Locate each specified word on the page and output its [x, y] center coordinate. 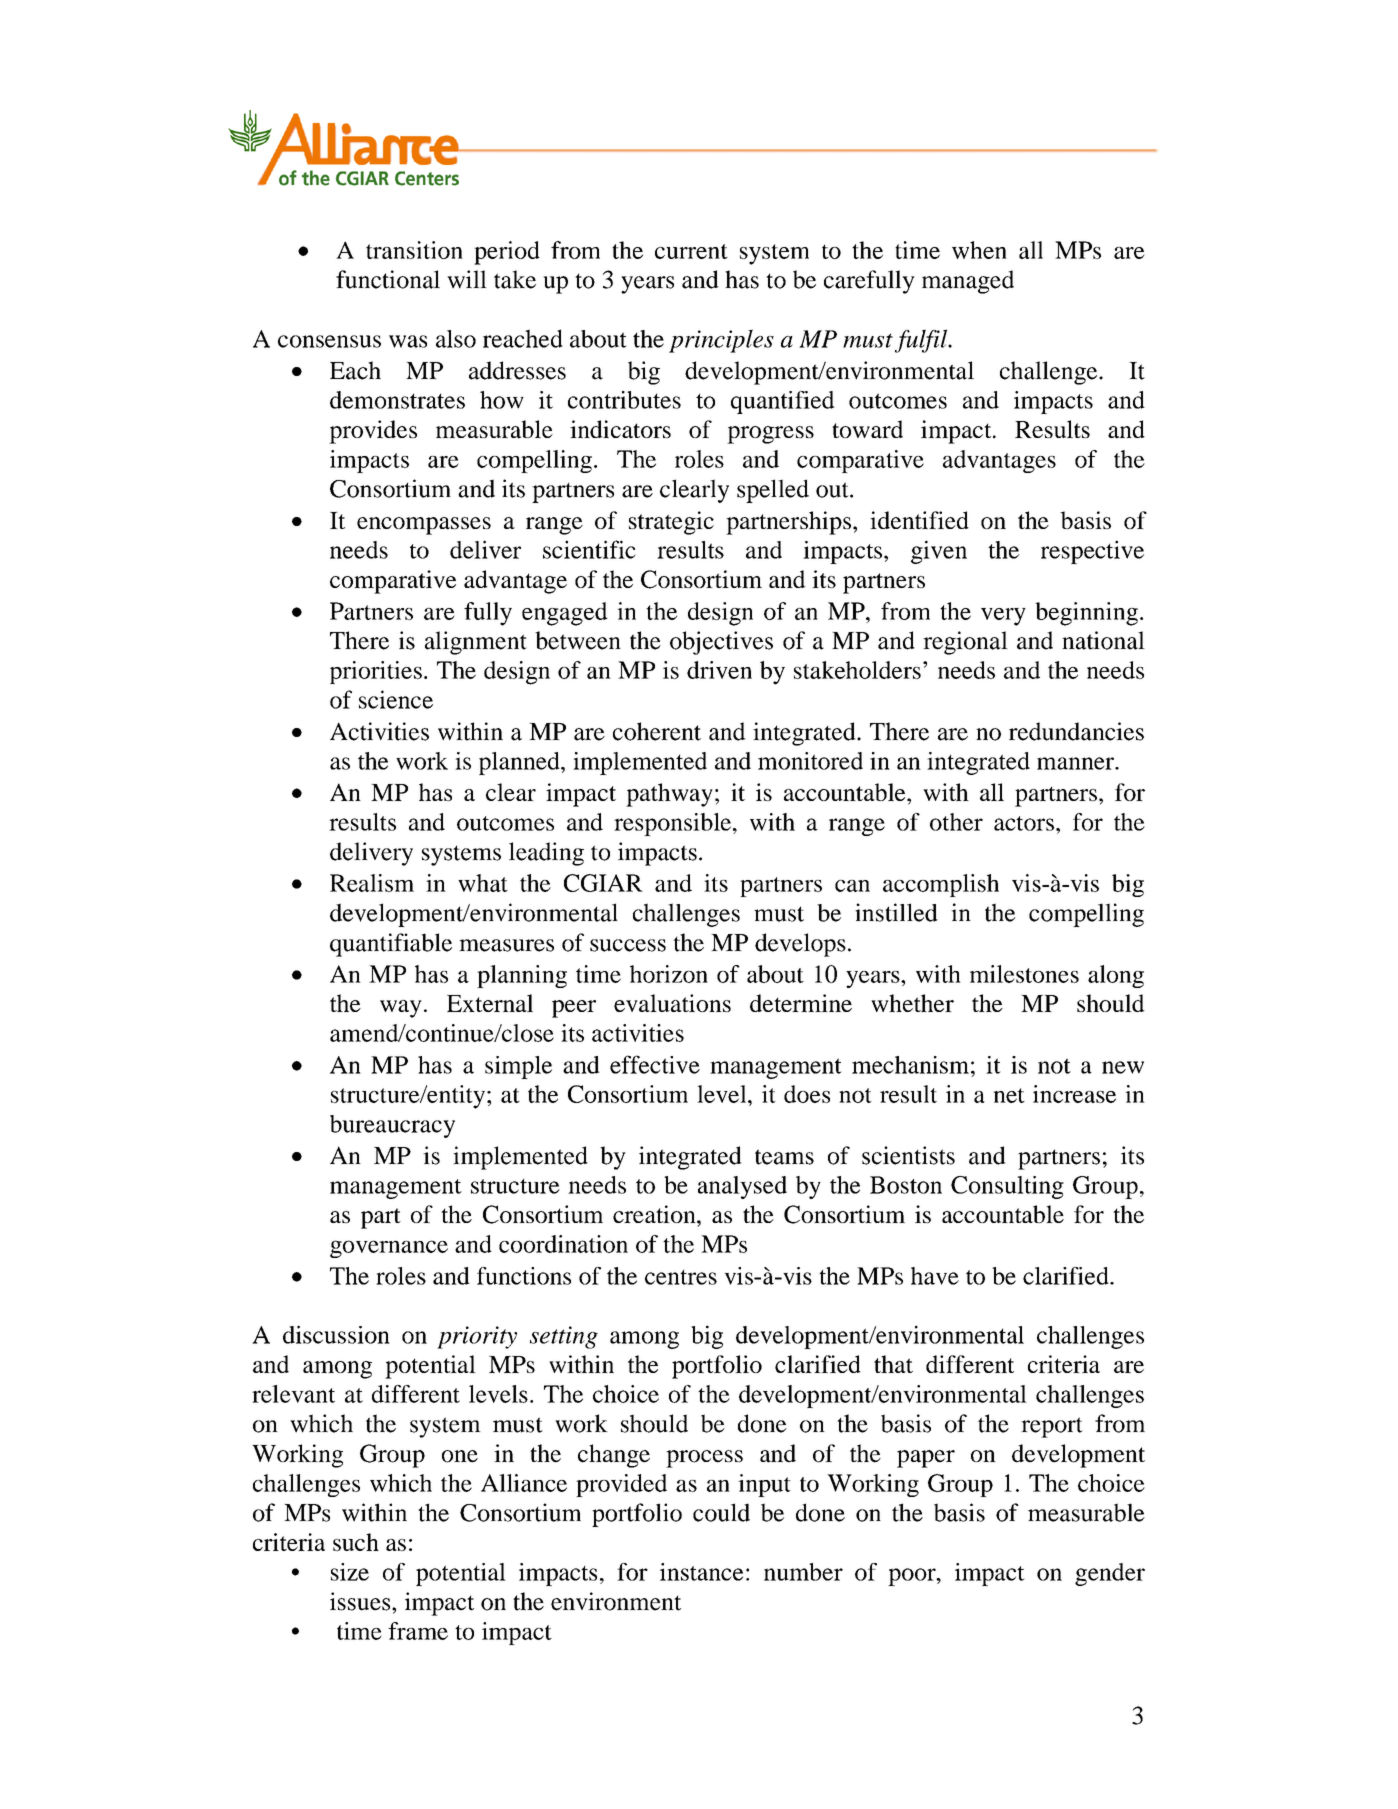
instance [701, 1572]
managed [968, 282]
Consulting [1007, 1187]
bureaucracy [392, 1126]
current [691, 251]
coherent [657, 731]
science [396, 699]
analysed [742, 1187]
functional [388, 279]
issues [361, 1601]
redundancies [1076, 731]
